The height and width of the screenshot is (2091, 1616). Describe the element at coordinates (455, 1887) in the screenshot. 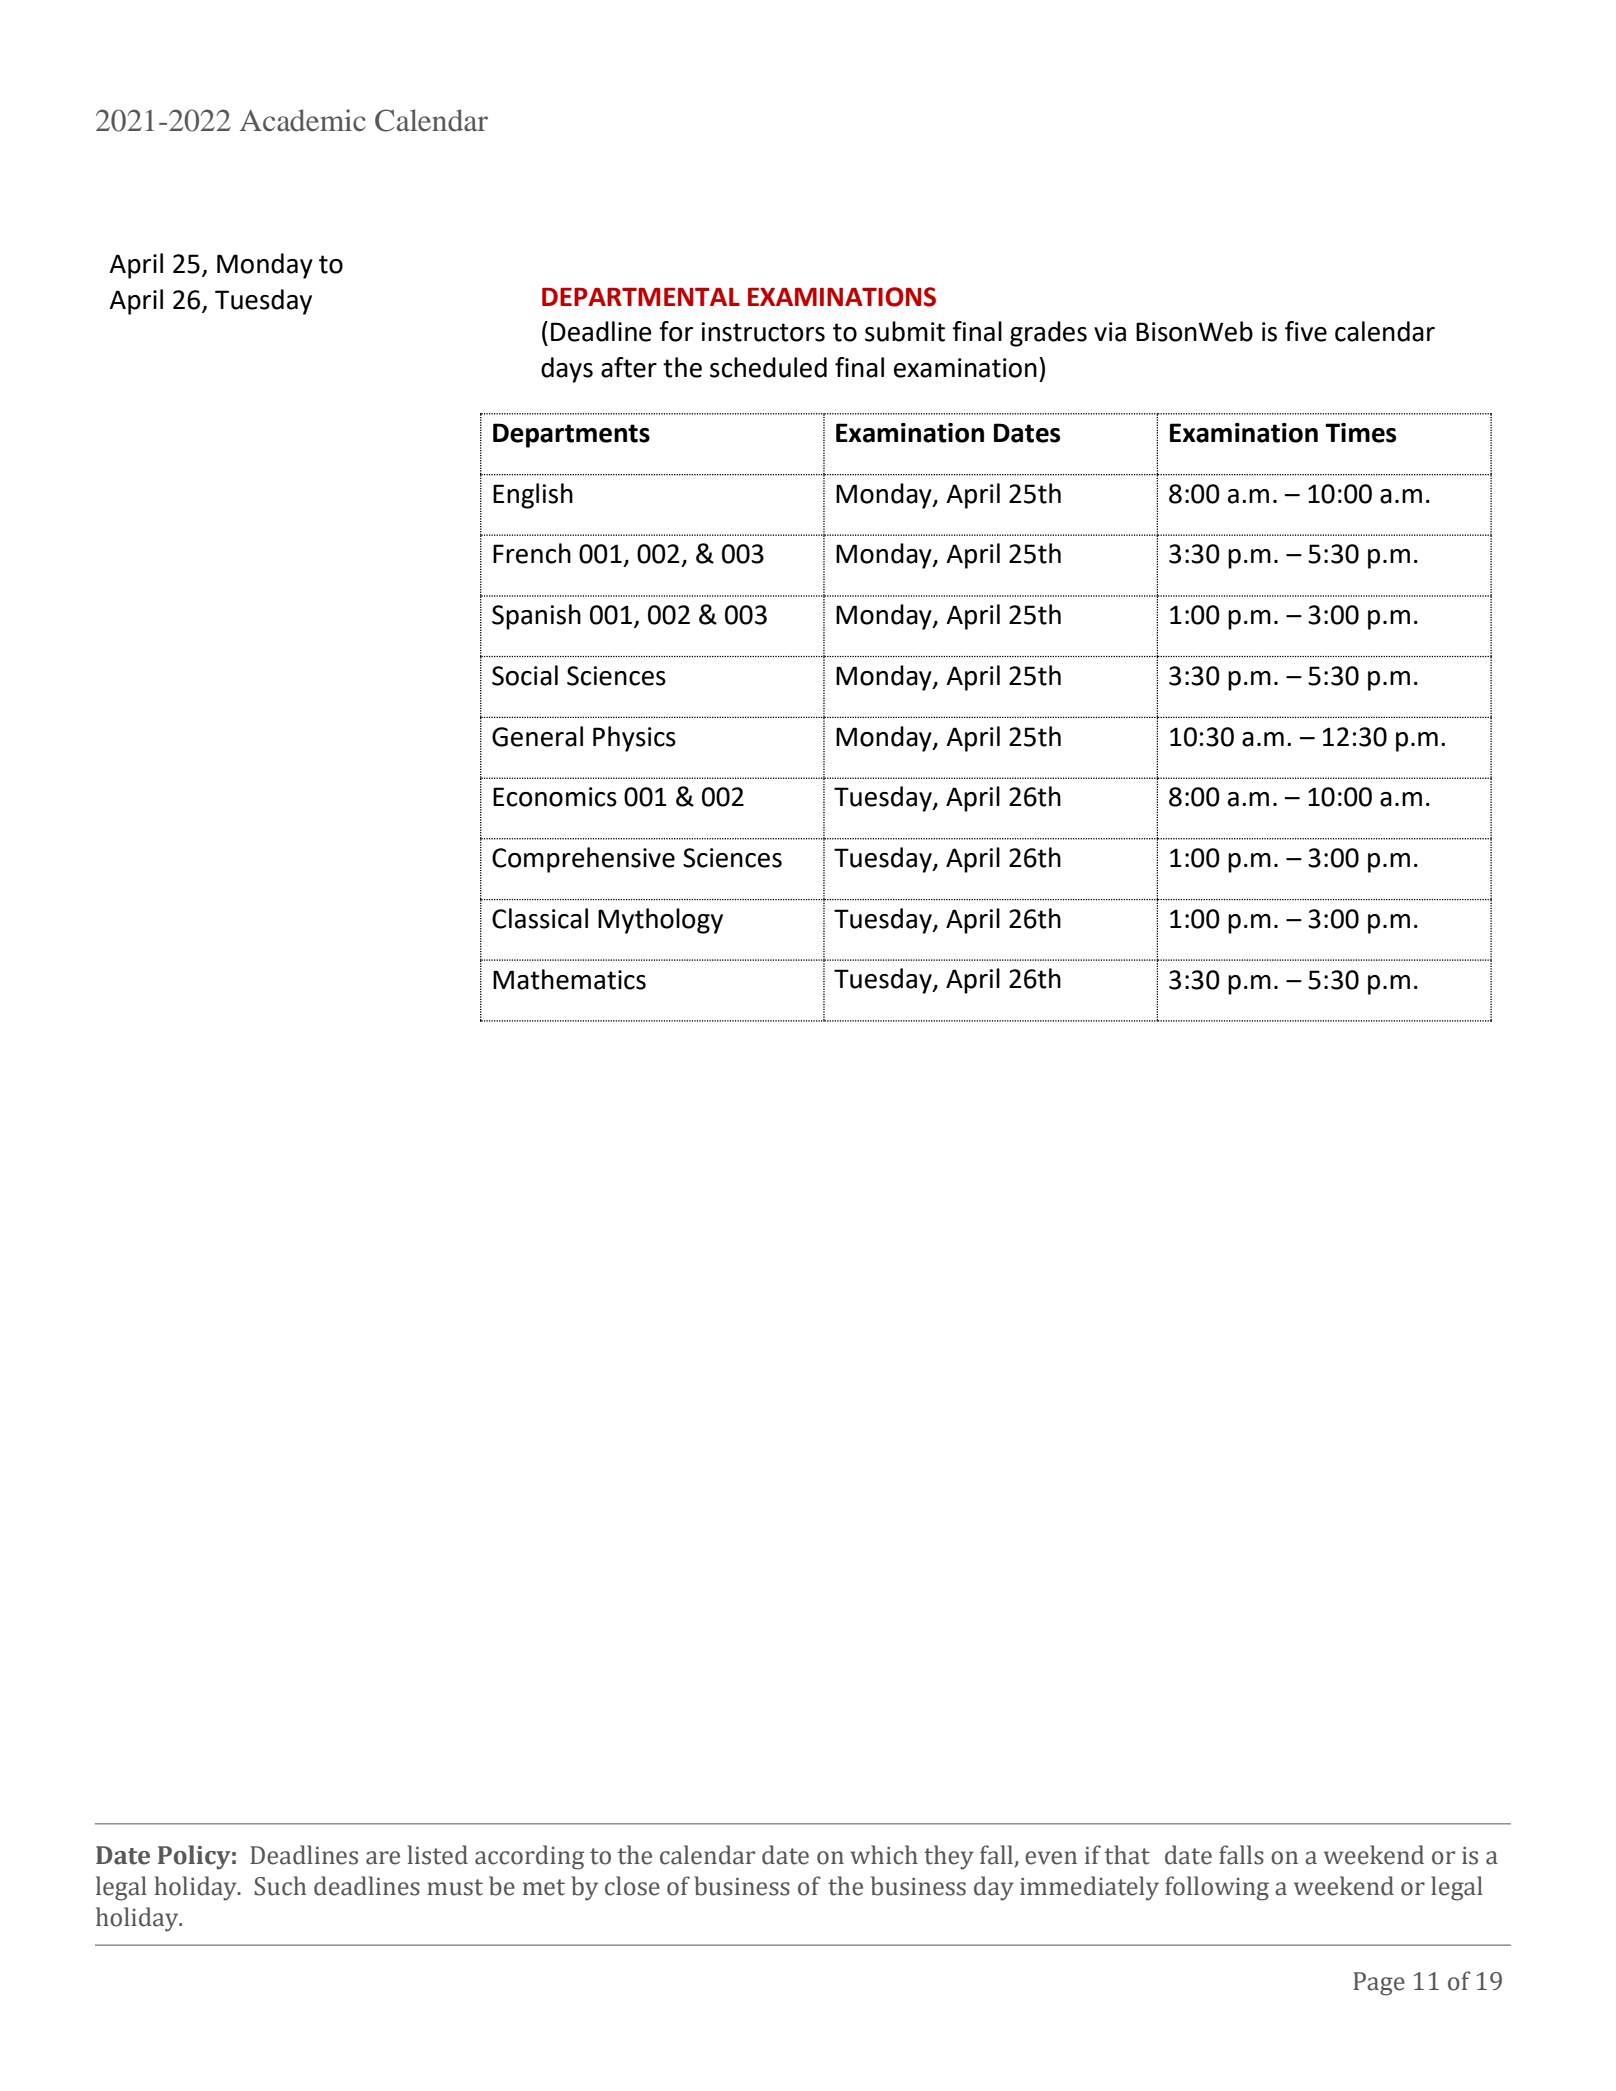

I see `must` at that location.
